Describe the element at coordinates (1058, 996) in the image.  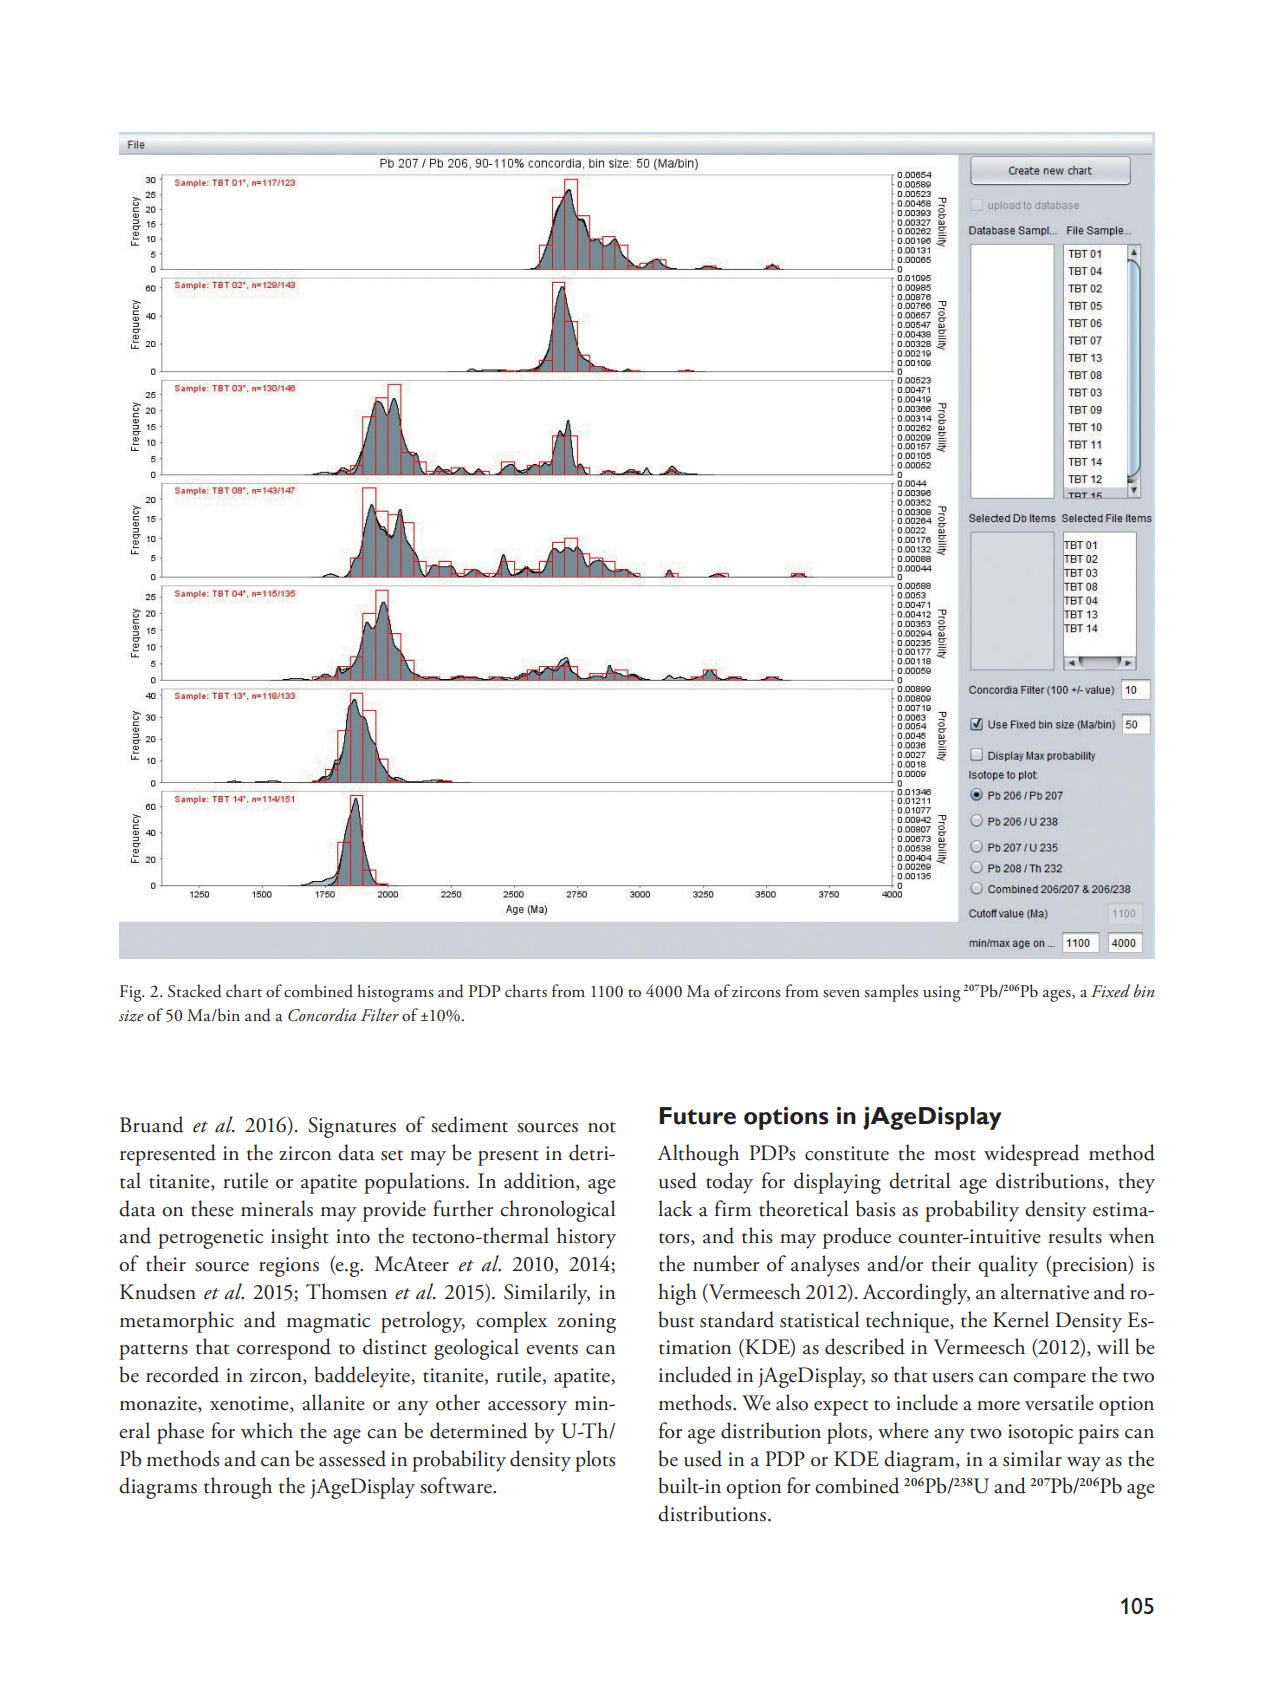
I see `ages` at that location.
